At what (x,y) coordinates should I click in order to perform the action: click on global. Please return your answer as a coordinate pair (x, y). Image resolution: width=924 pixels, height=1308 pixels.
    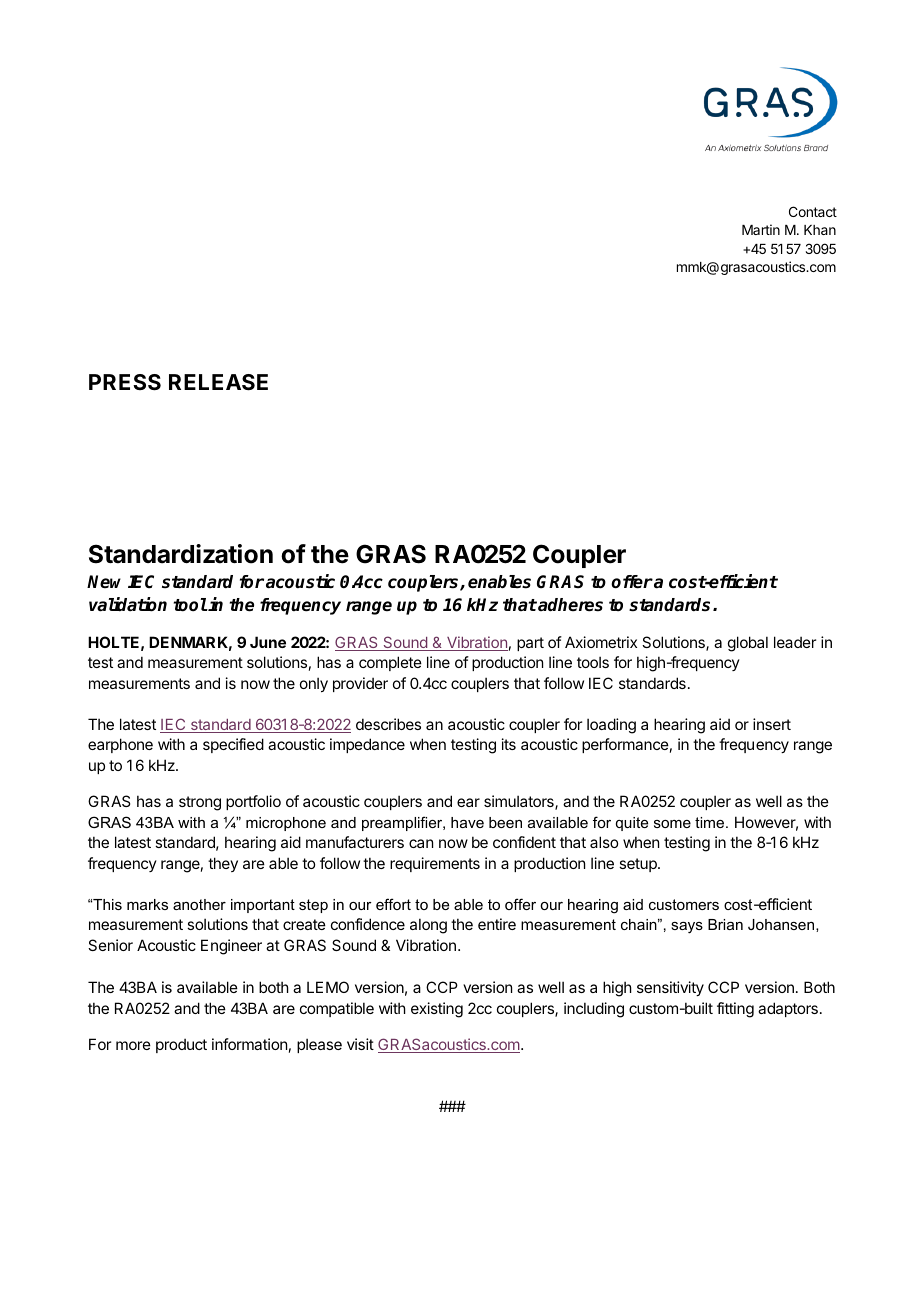
    Looking at the image, I should click on (748, 644).
